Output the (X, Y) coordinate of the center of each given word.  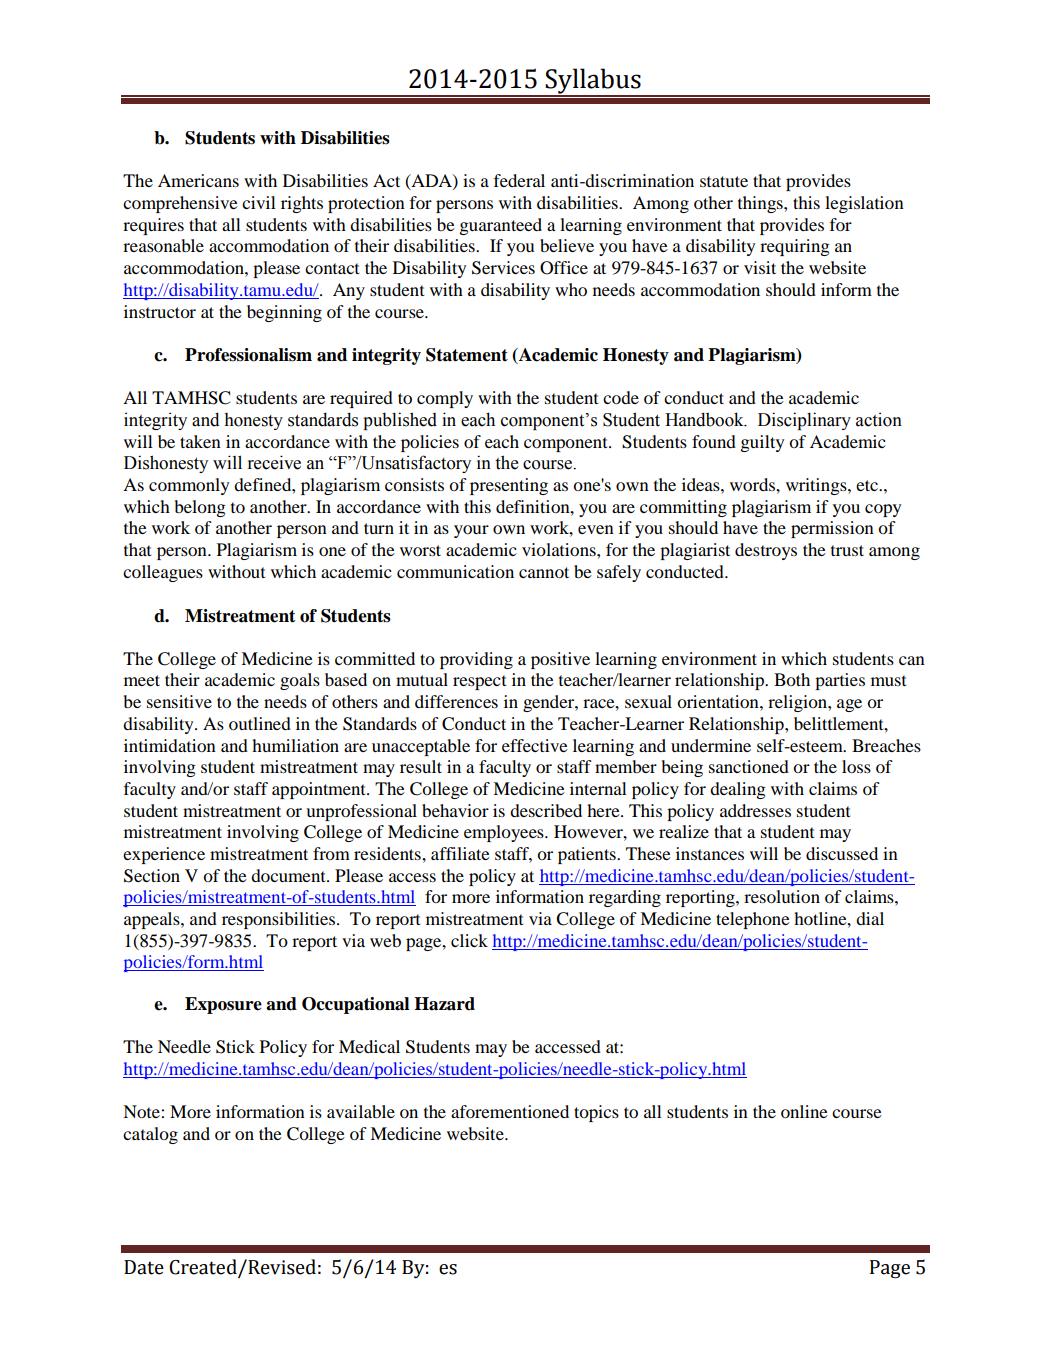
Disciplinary (804, 421)
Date (144, 1267)
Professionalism (248, 355)
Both (792, 679)
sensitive (179, 701)
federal (519, 180)
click (469, 940)
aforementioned (510, 1111)
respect (479, 682)
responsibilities (278, 920)
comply (445, 399)
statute (724, 181)
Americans (198, 180)
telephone (753, 920)
